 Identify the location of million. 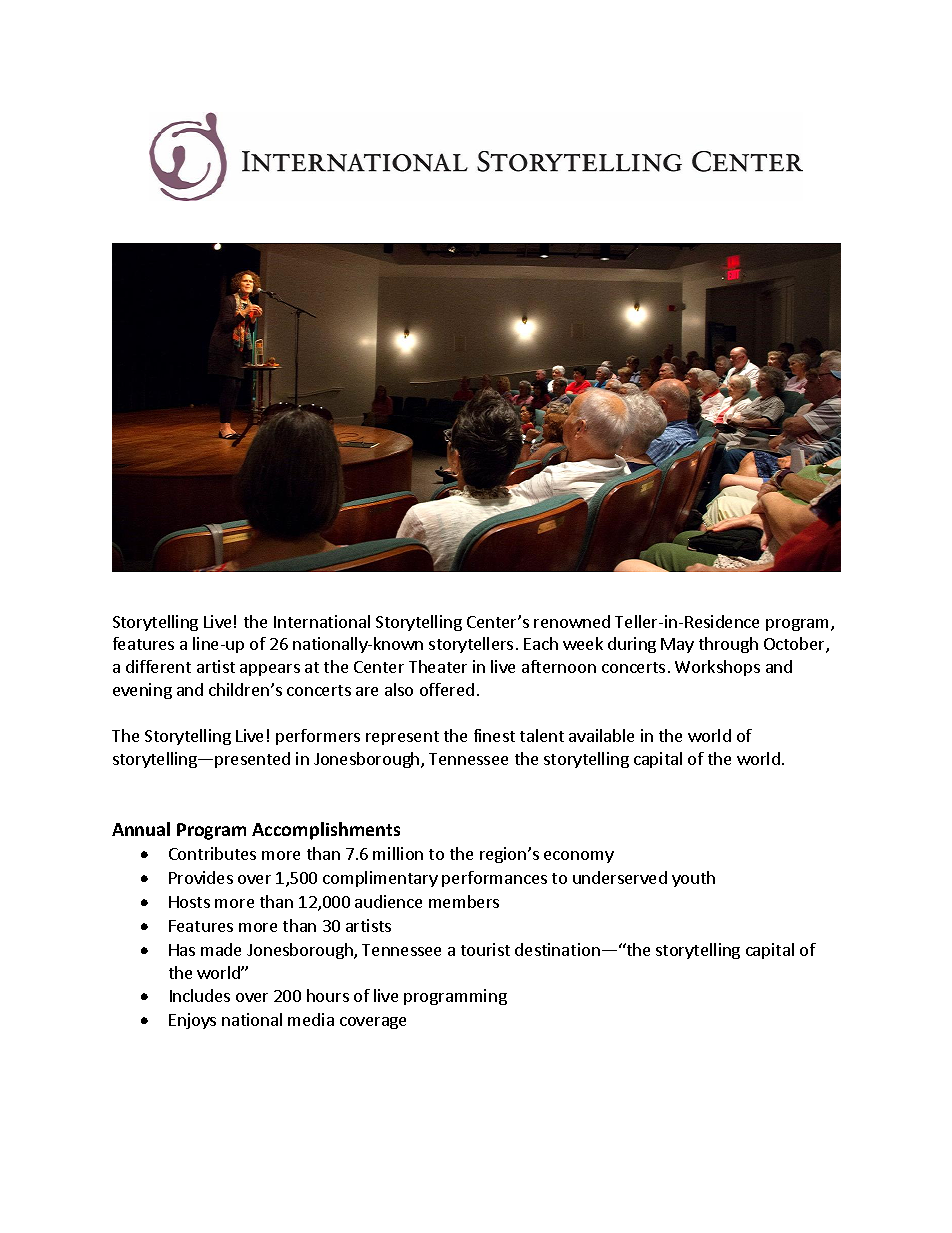
(398, 853).
